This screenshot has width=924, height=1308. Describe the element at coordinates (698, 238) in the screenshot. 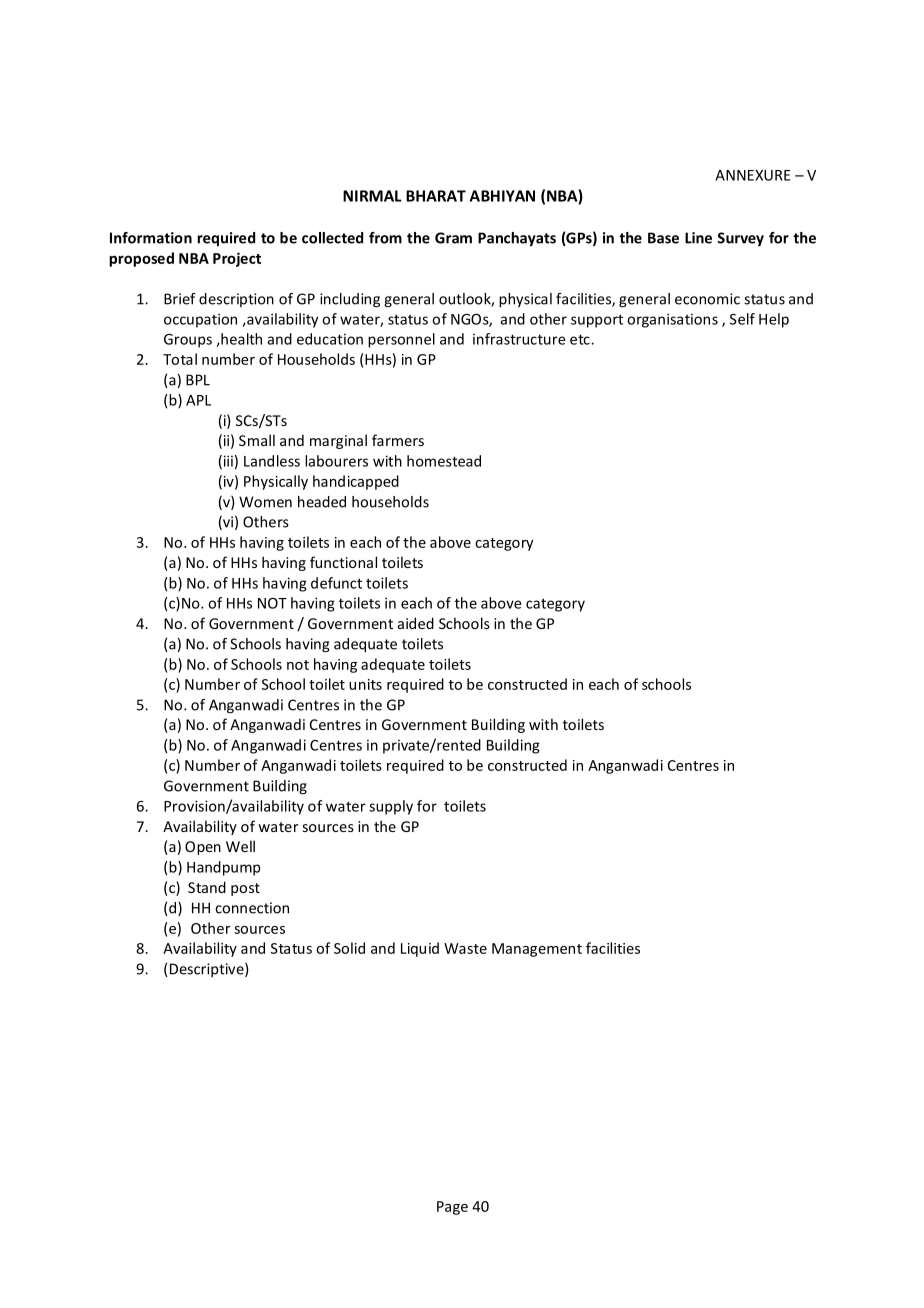

I see `Line` at that location.
